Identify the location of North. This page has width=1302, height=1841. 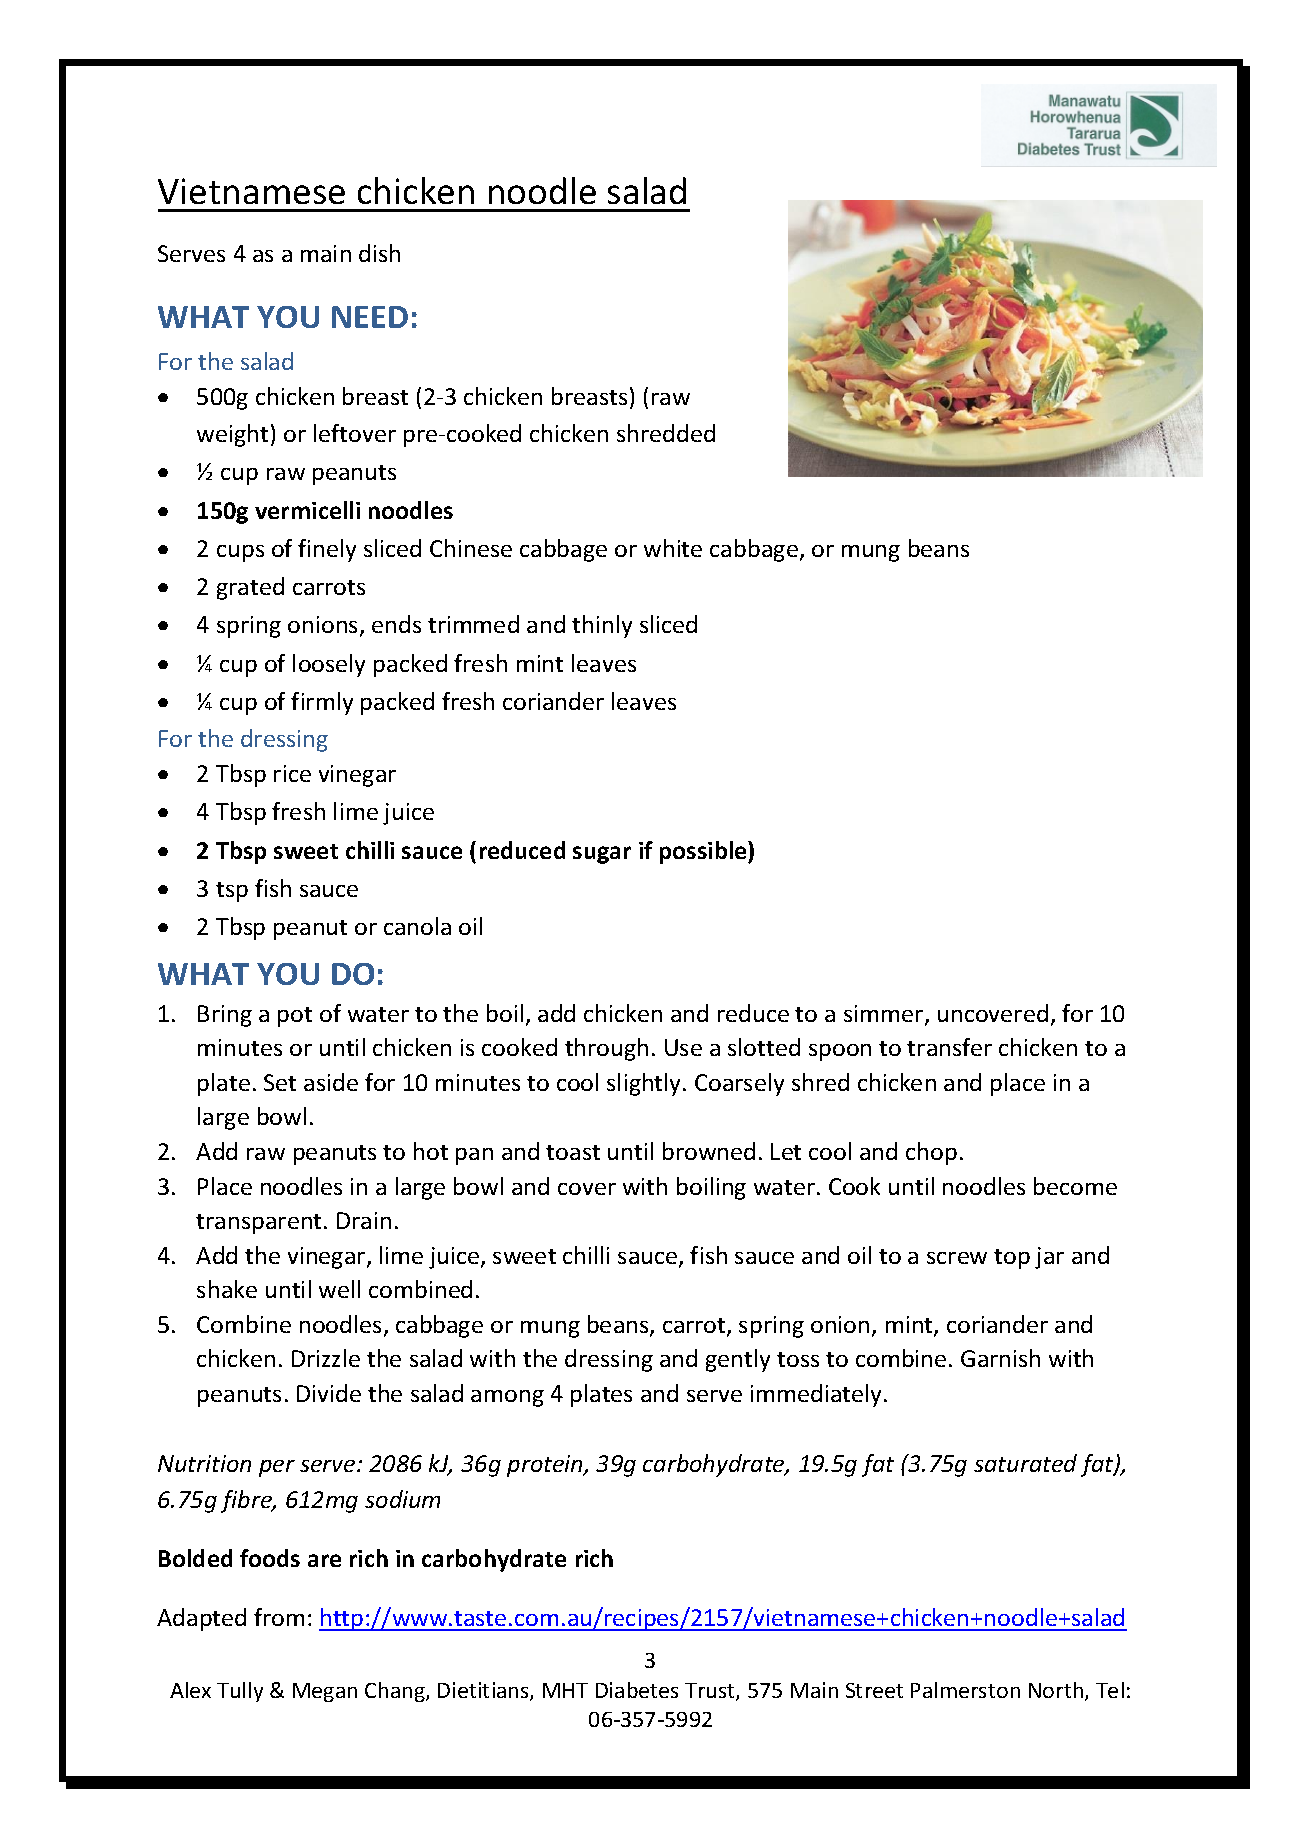
(1057, 1691).
